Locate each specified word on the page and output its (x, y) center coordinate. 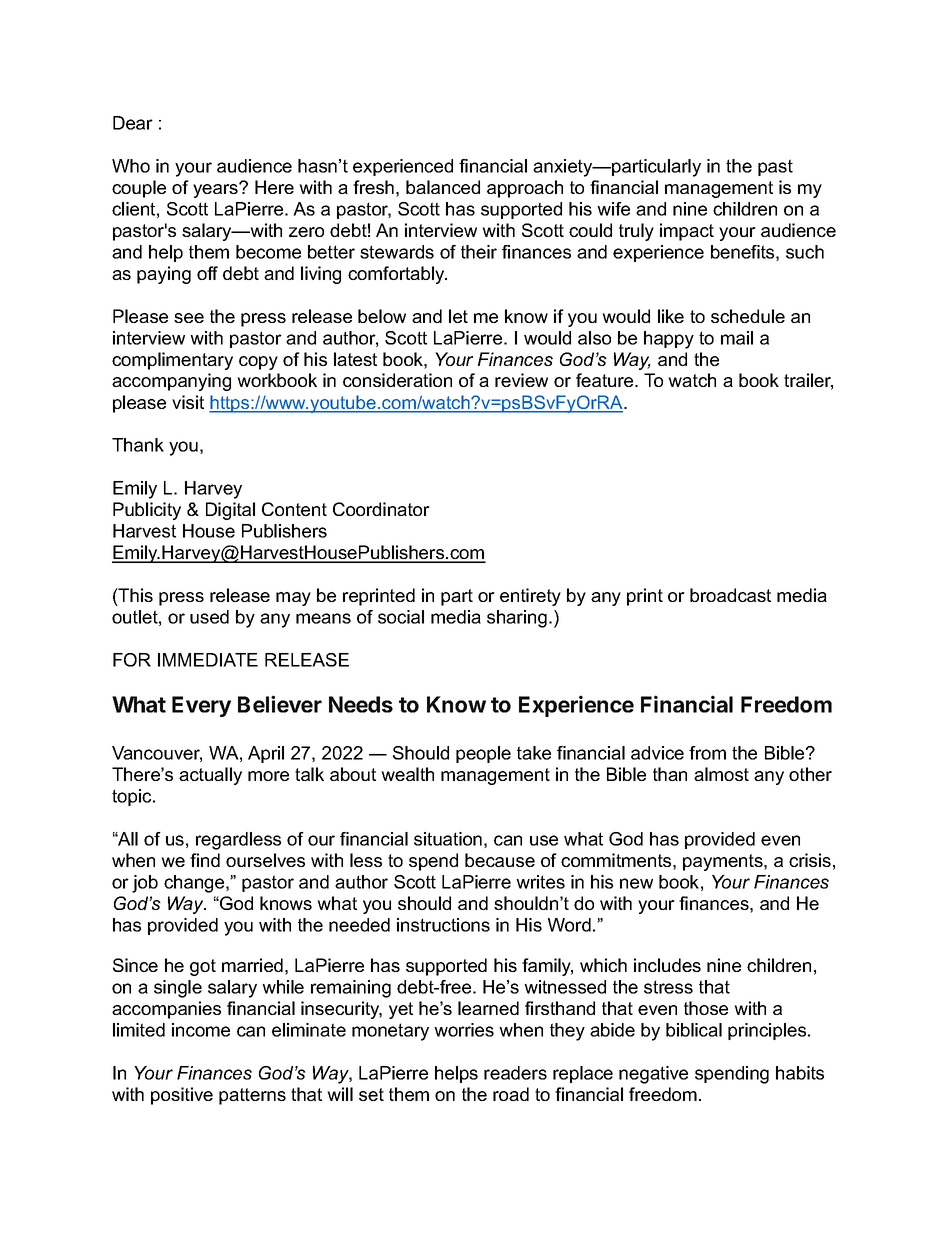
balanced (443, 187)
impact (687, 232)
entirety (530, 597)
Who (131, 166)
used (209, 617)
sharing (517, 619)
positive (182, 1096)
